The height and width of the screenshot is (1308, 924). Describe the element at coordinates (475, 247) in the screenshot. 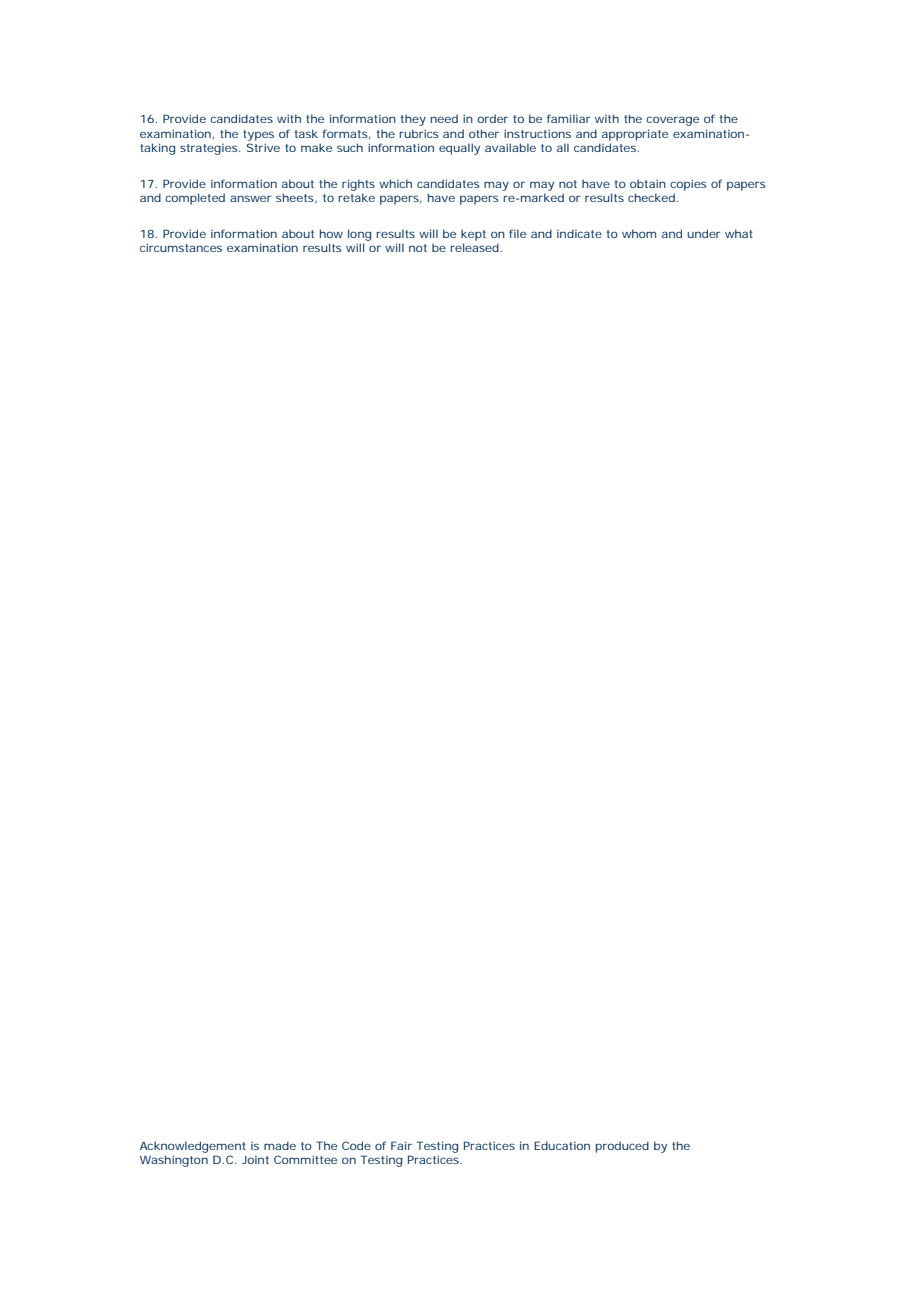

I see `released` at that location.
